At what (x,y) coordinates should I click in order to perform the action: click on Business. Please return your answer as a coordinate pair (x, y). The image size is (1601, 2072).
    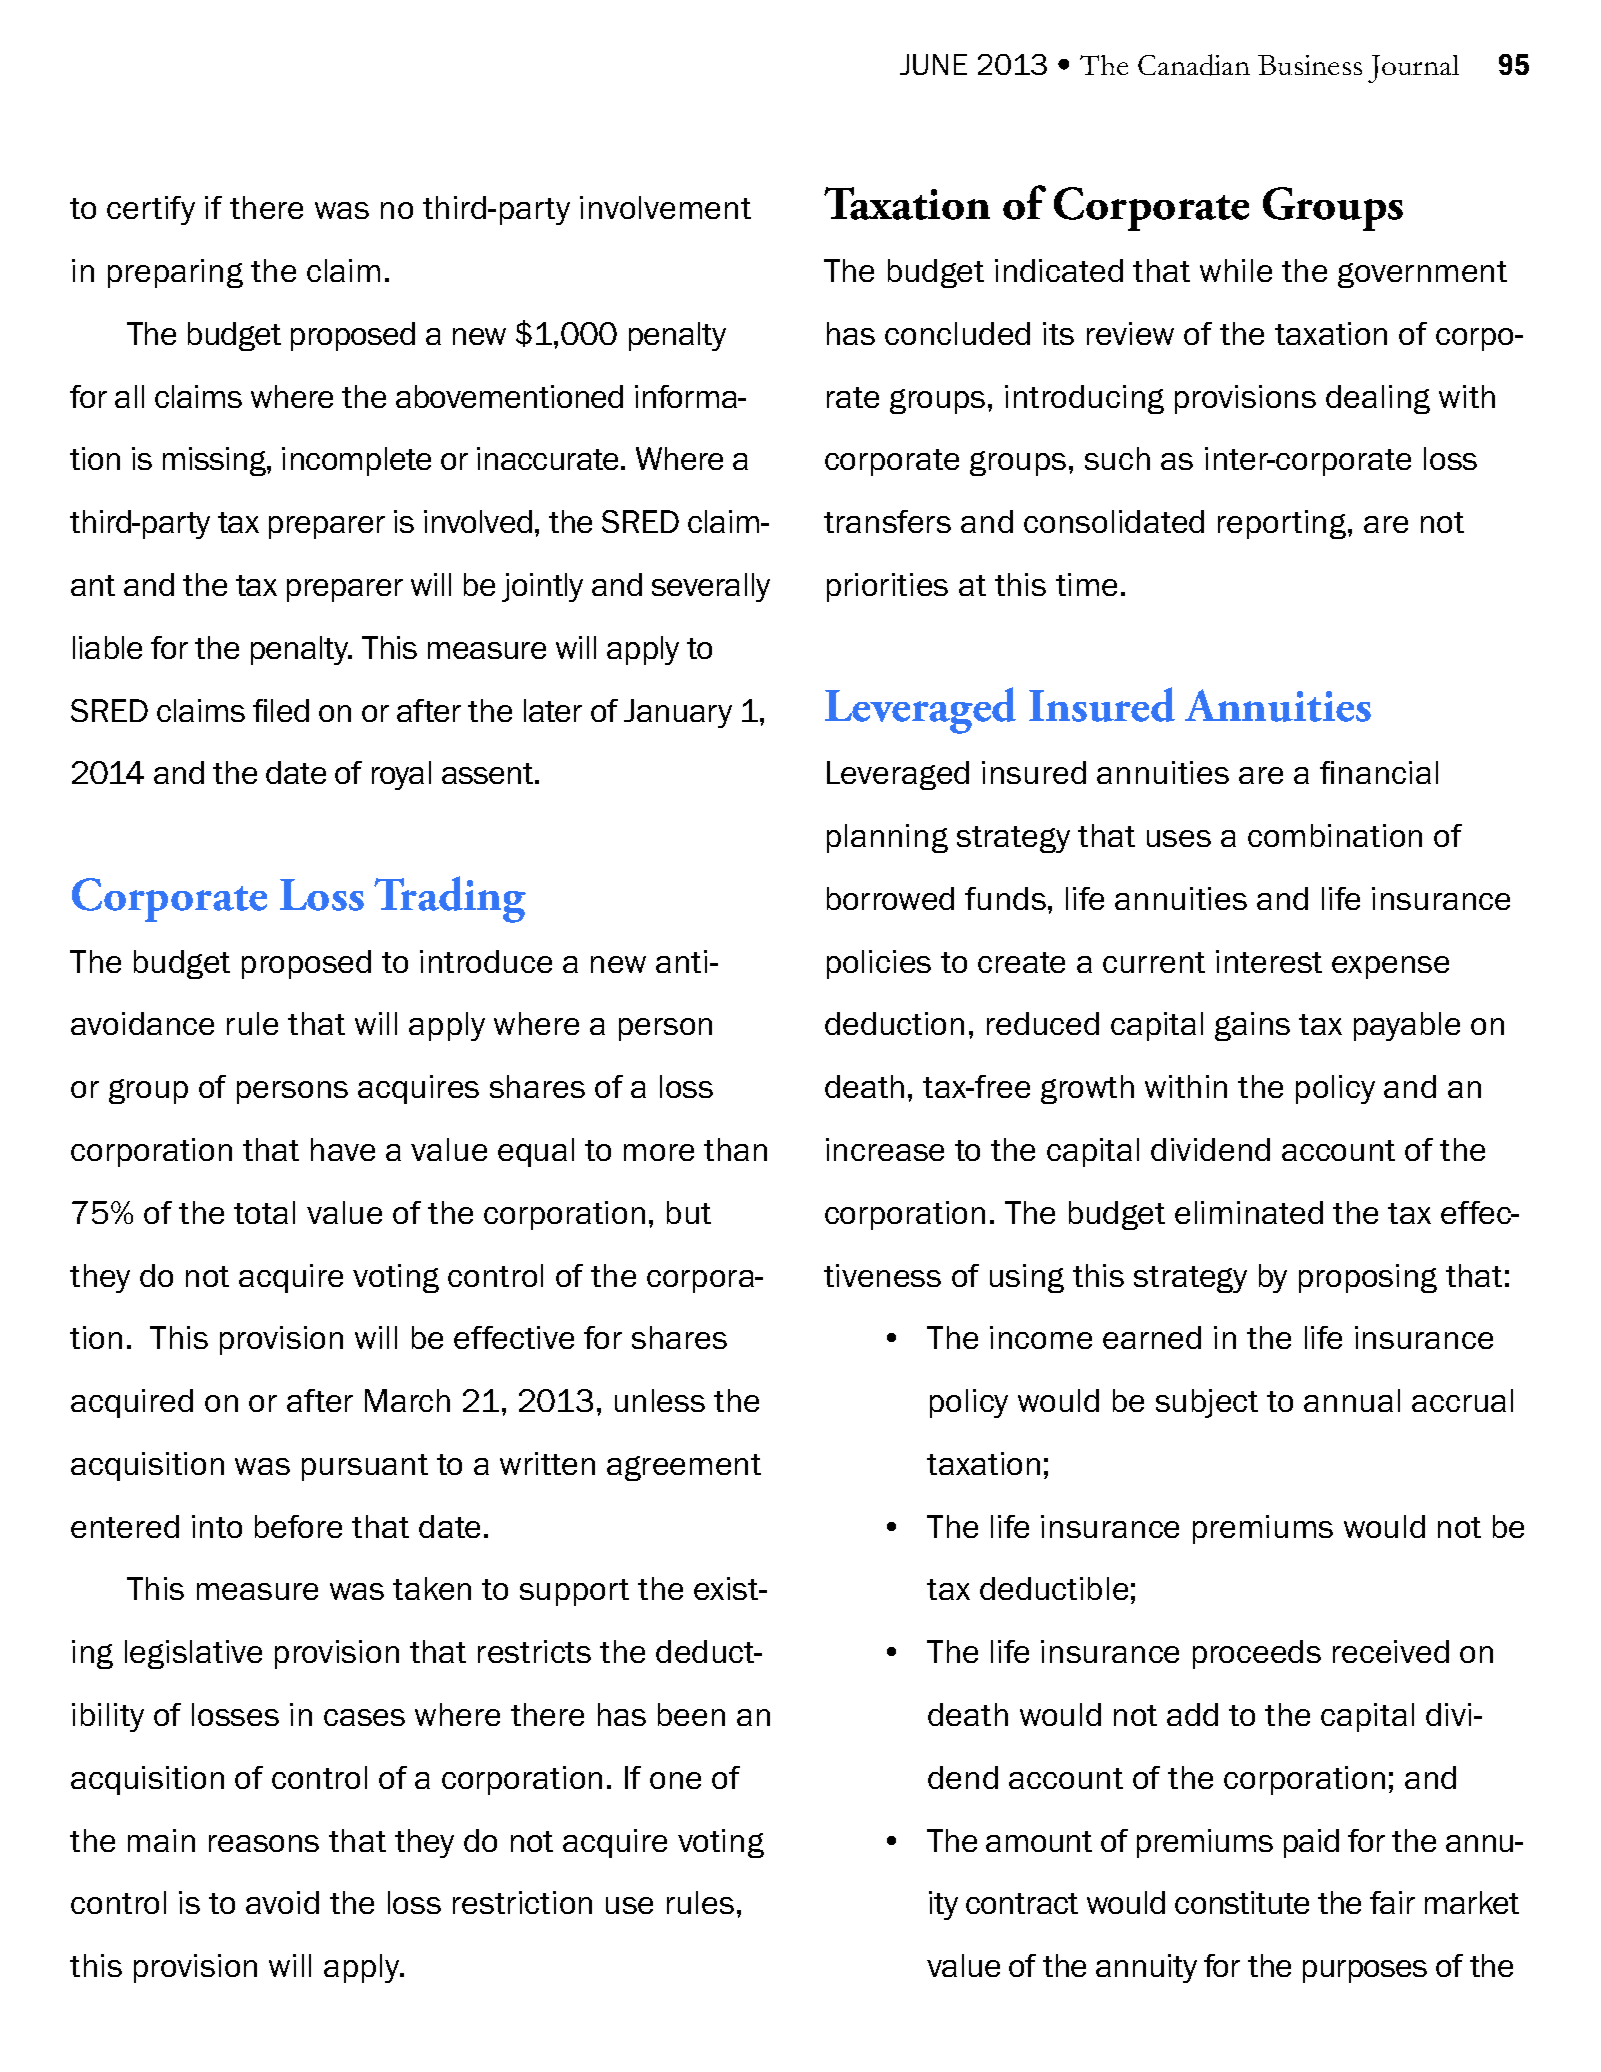
    Looking at the image, I should click on (1310, 65).
